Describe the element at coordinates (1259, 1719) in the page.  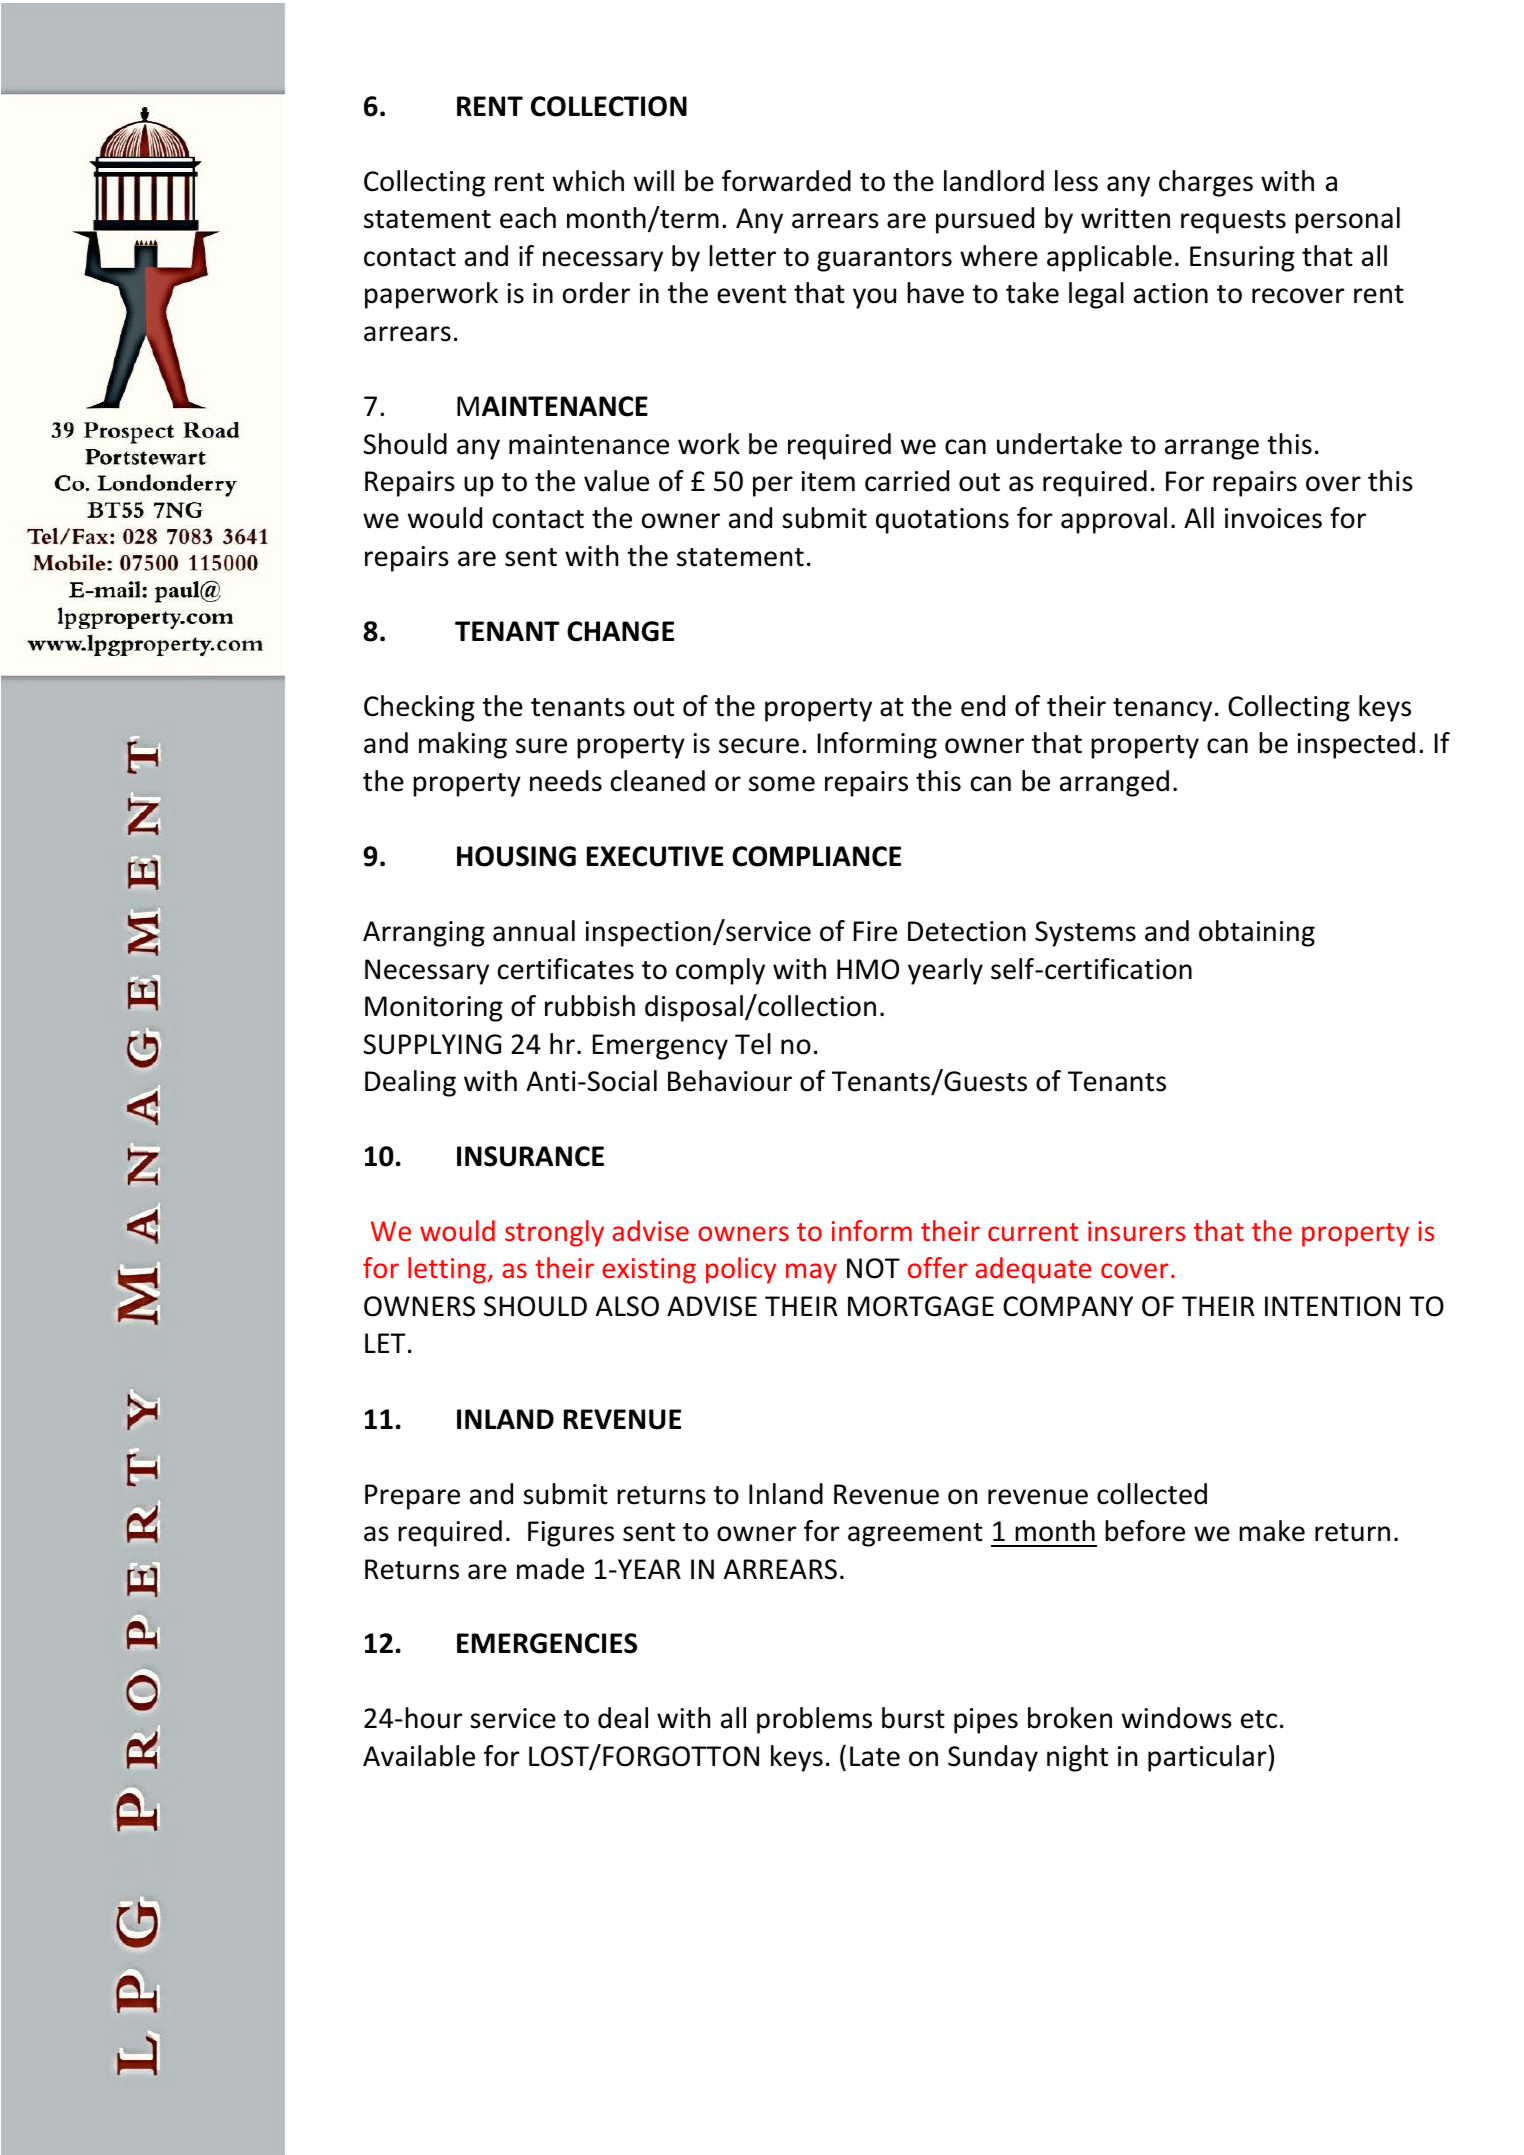
I see `etc` at that location.
